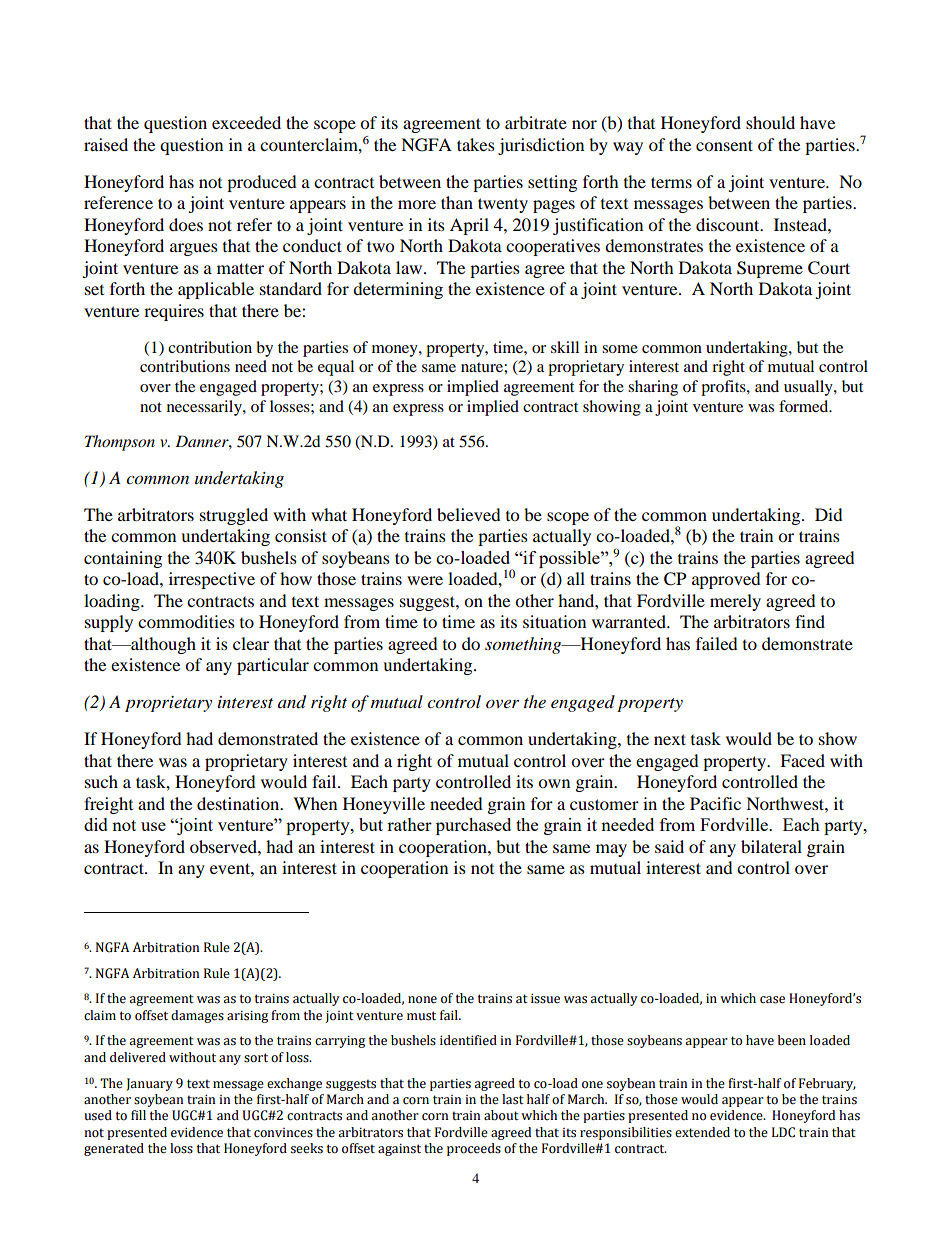 Image resolution: width=952 pixels, height=1233 pixels. I want to click on skill, so click(565, 347).
